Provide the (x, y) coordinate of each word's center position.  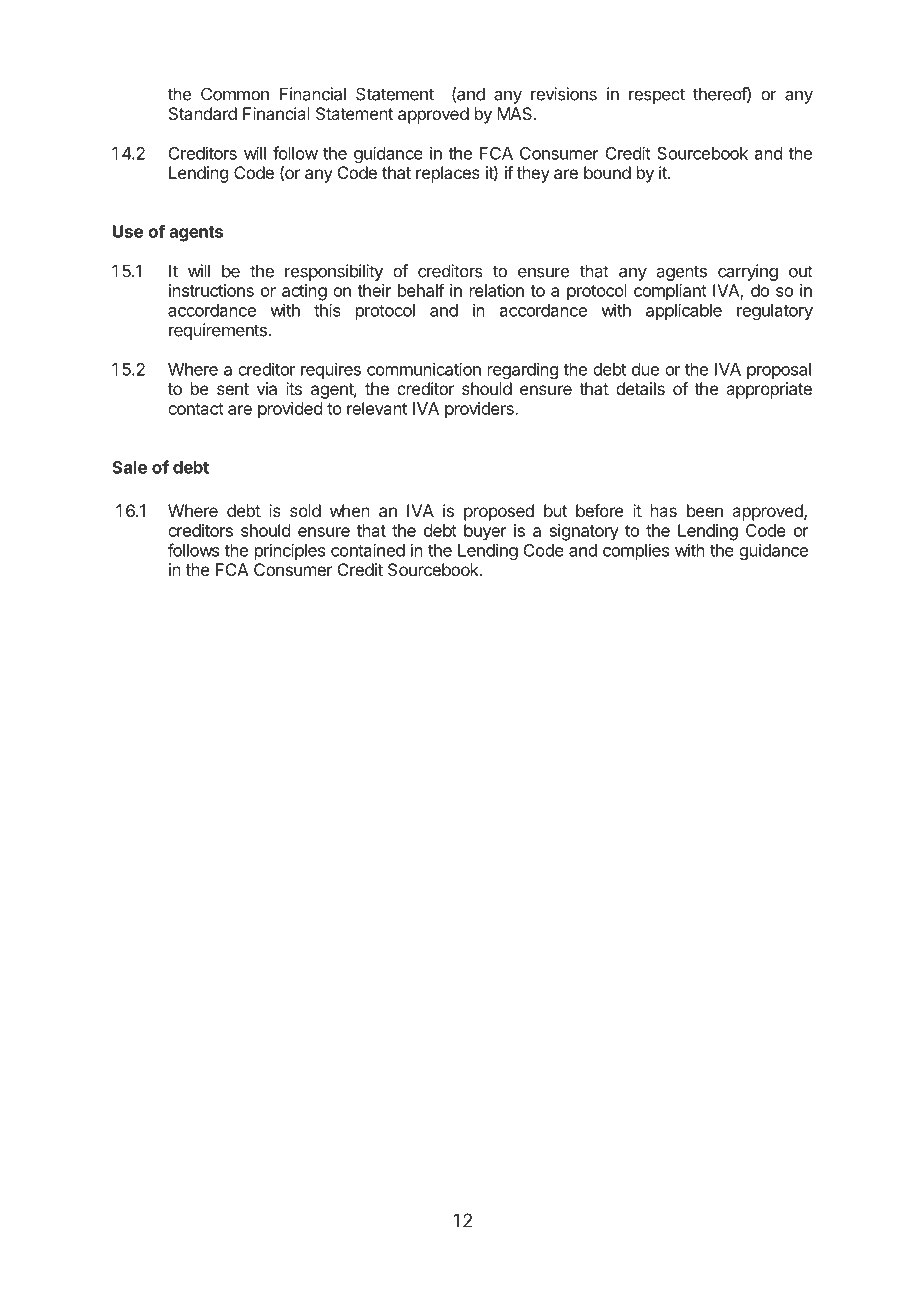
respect (657, 96)
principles (290, 551)
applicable (684, 311)
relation (497, 290)
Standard (203, 113)
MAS (516, 113)
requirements (219, 331)
